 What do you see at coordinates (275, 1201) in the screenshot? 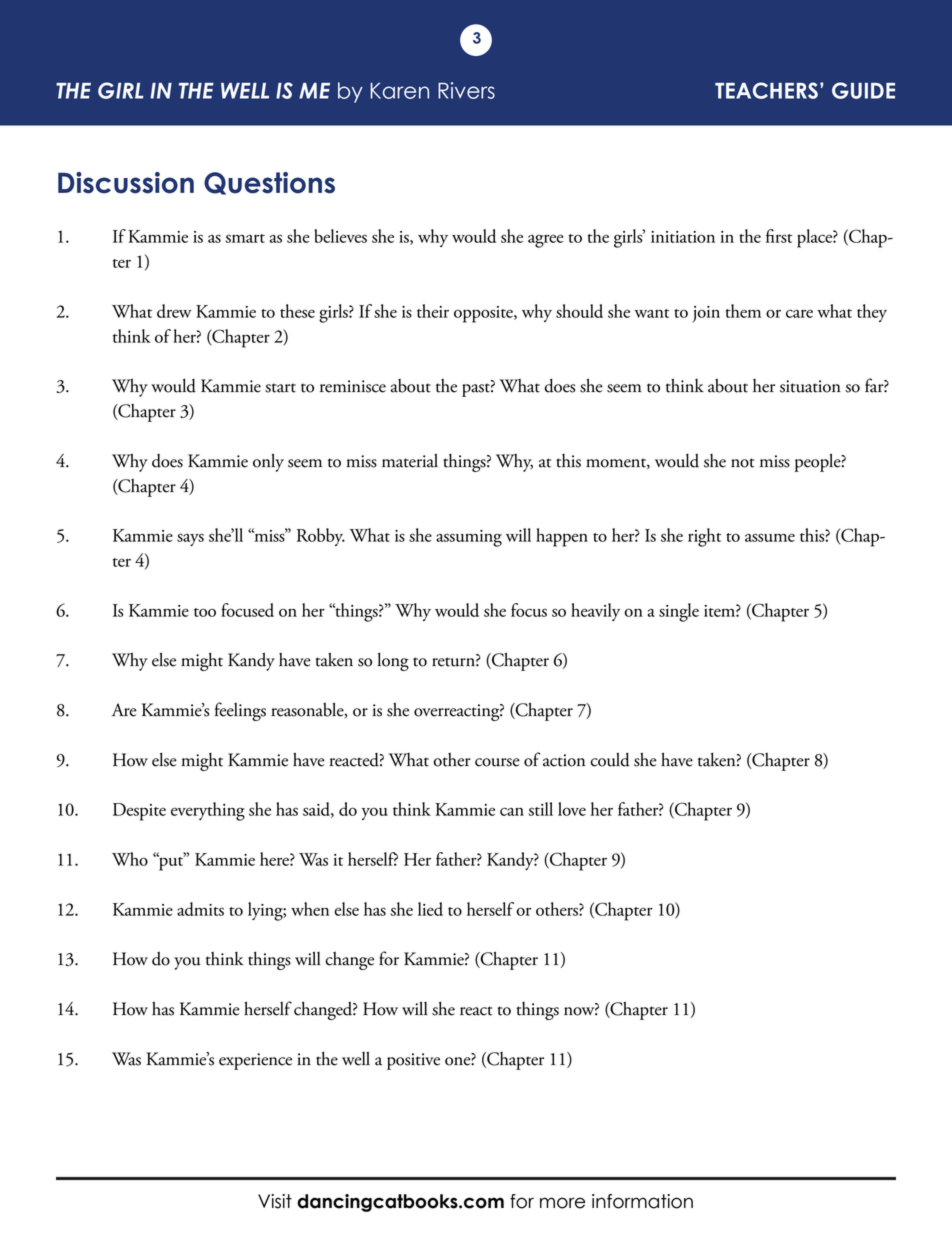
I see `Visit` at bounding box center [275, 1201].
